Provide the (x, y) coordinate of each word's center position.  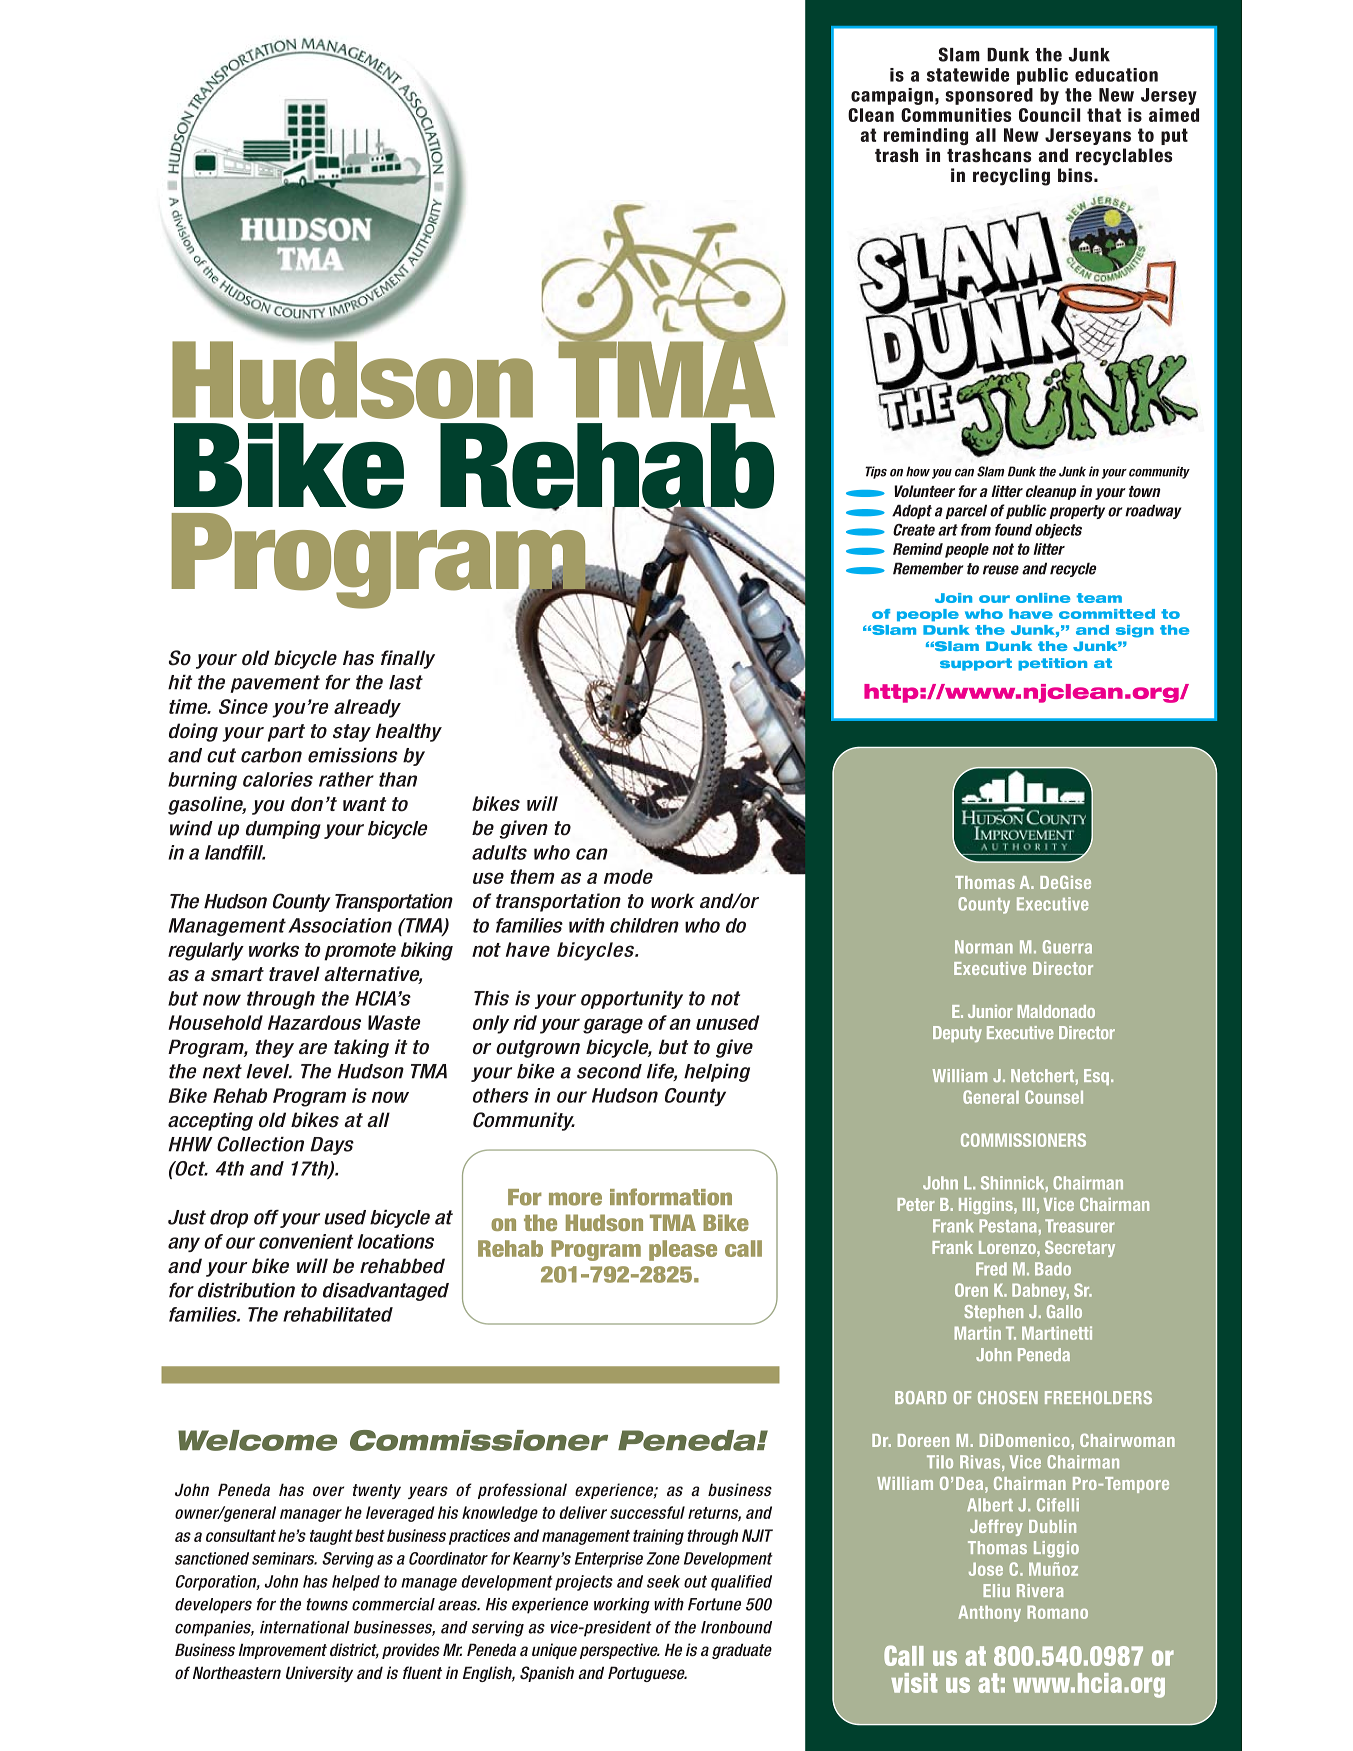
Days (332, 1146)
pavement (275, 684)
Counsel (1054, 1097)
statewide (968, 75)
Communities (956, 115)
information (671, 1197)
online (1043, 598)
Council (1049, 115)
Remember (928, 568)
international (305, 1627)
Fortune (714, 1604)
